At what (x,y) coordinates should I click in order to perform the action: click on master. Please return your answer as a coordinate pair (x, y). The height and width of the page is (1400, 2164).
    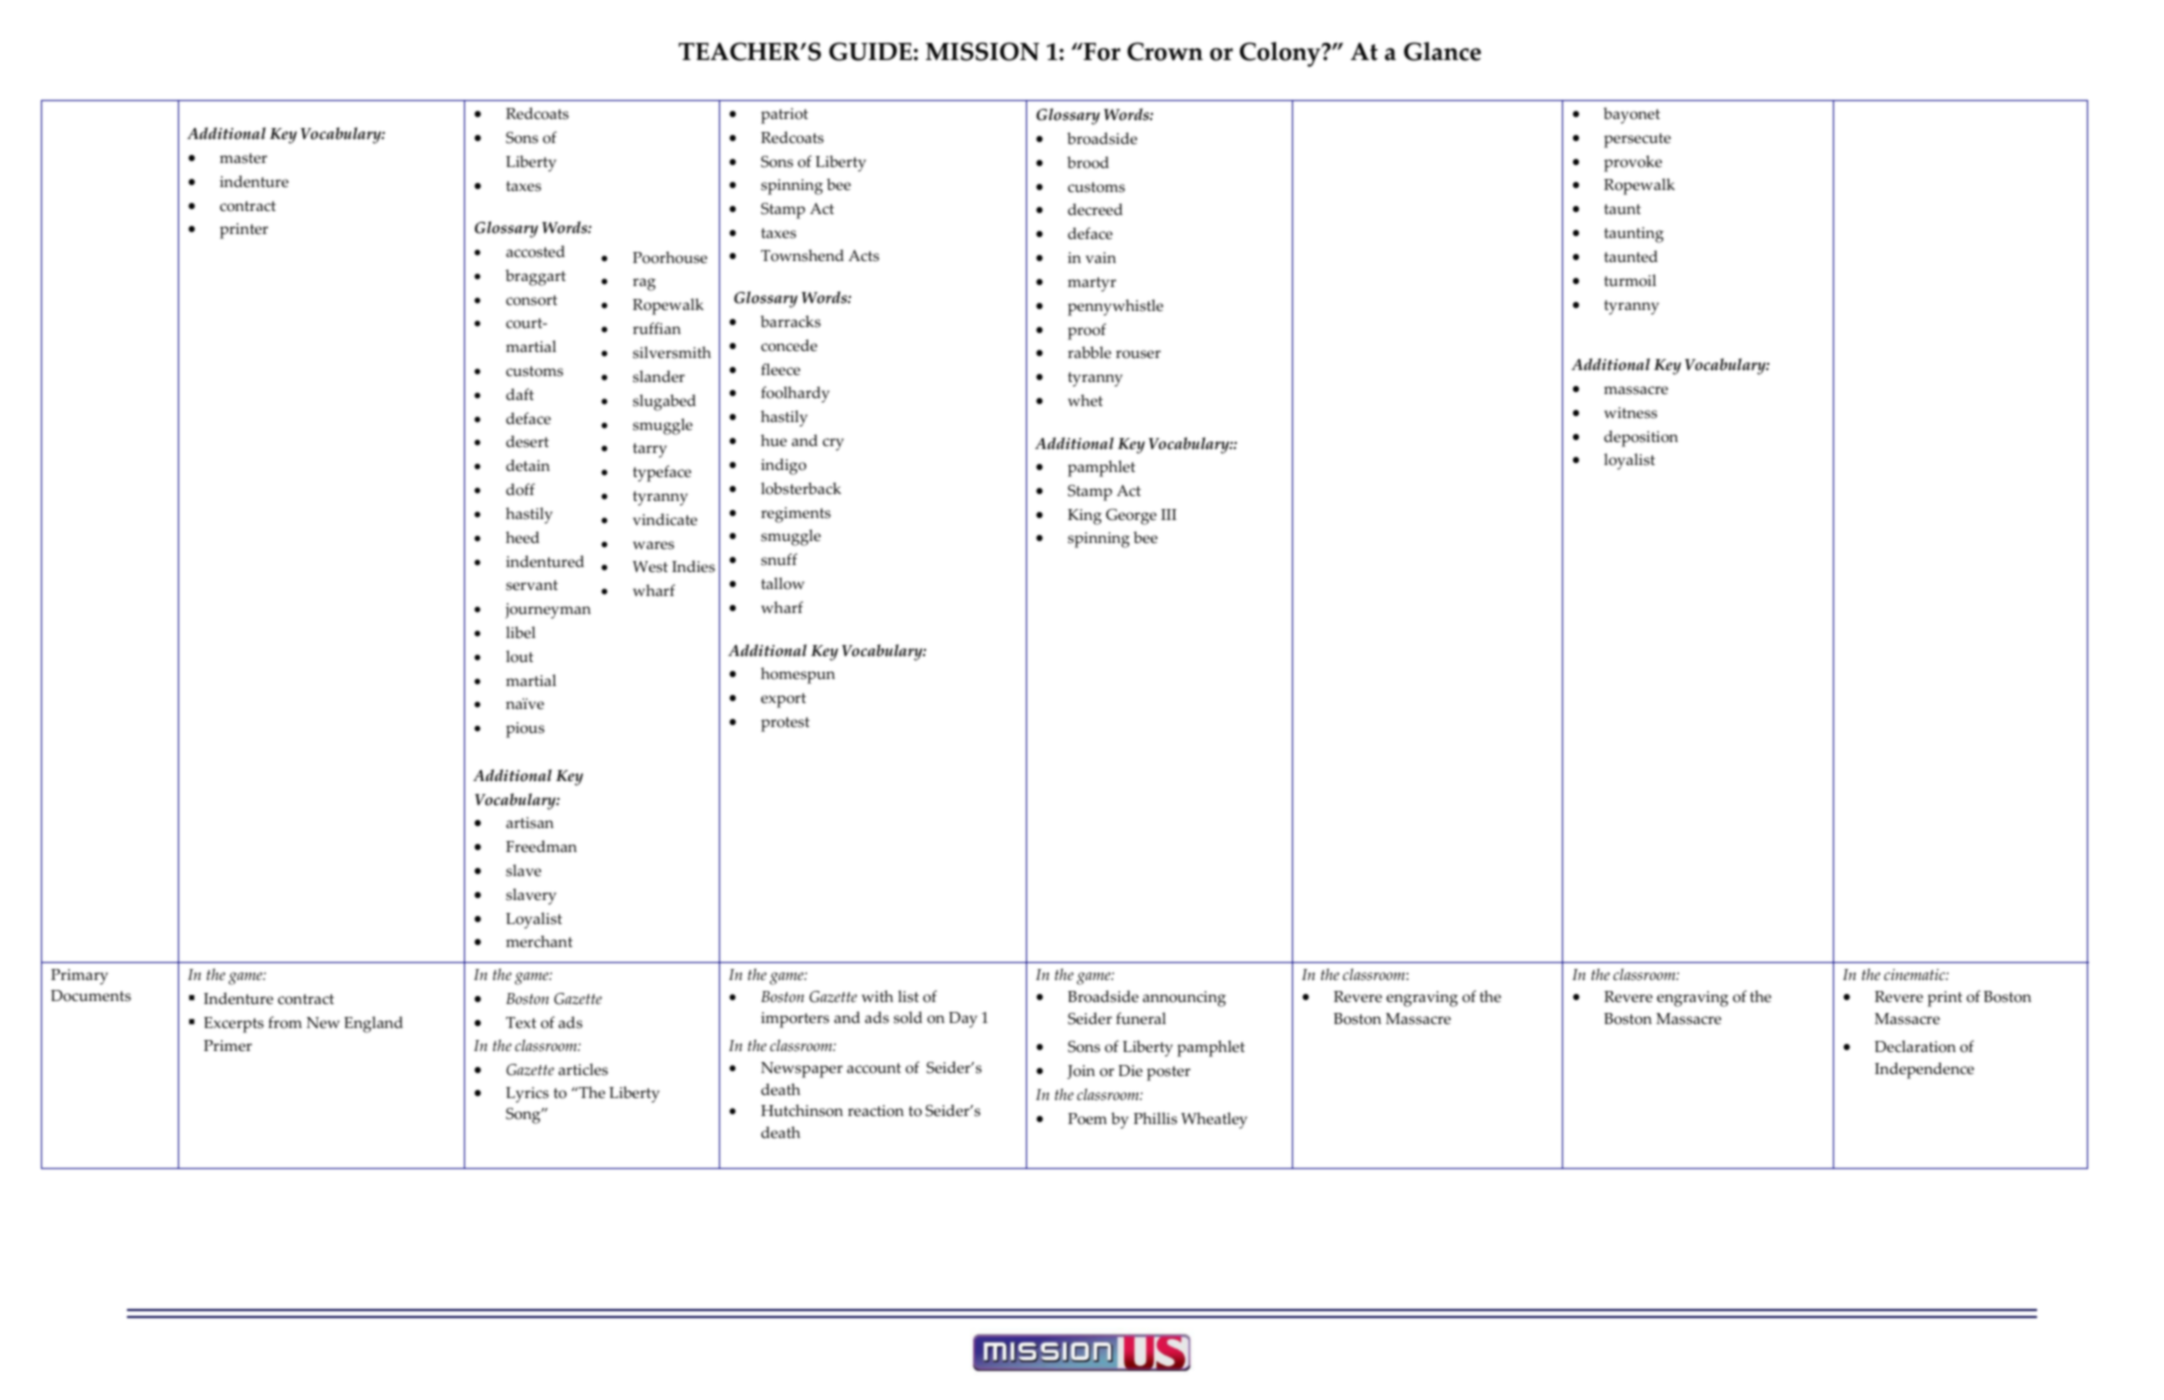
    Looking at the image, I should click on (243, 158).
